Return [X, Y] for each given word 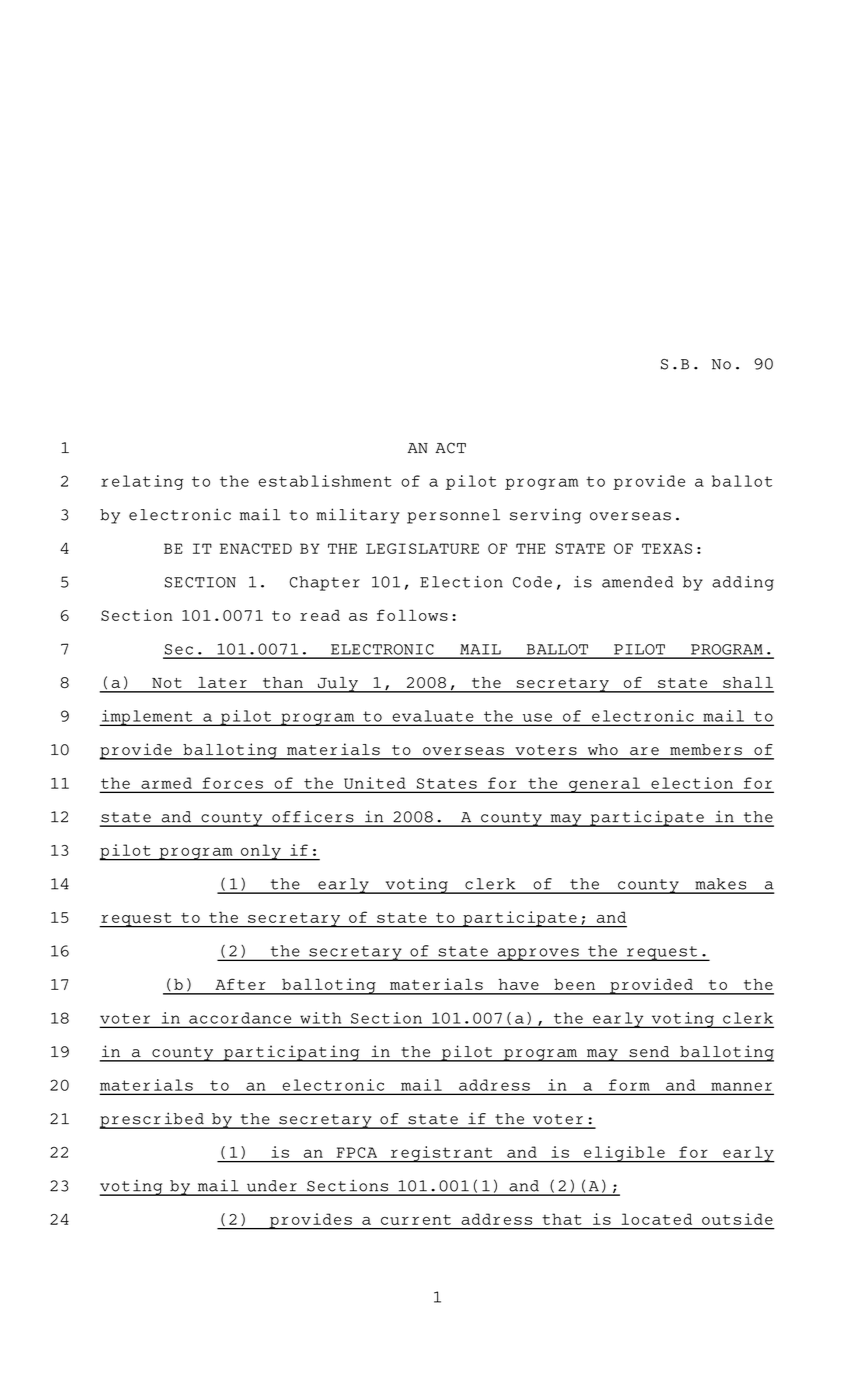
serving [545, 516]
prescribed [152, 1120]
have [519, 984]
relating [142, 482]
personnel [453, 516]
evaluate [433, 716]
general [604, 785]
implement [147, 718]
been [574, 984]
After [240, 984]
